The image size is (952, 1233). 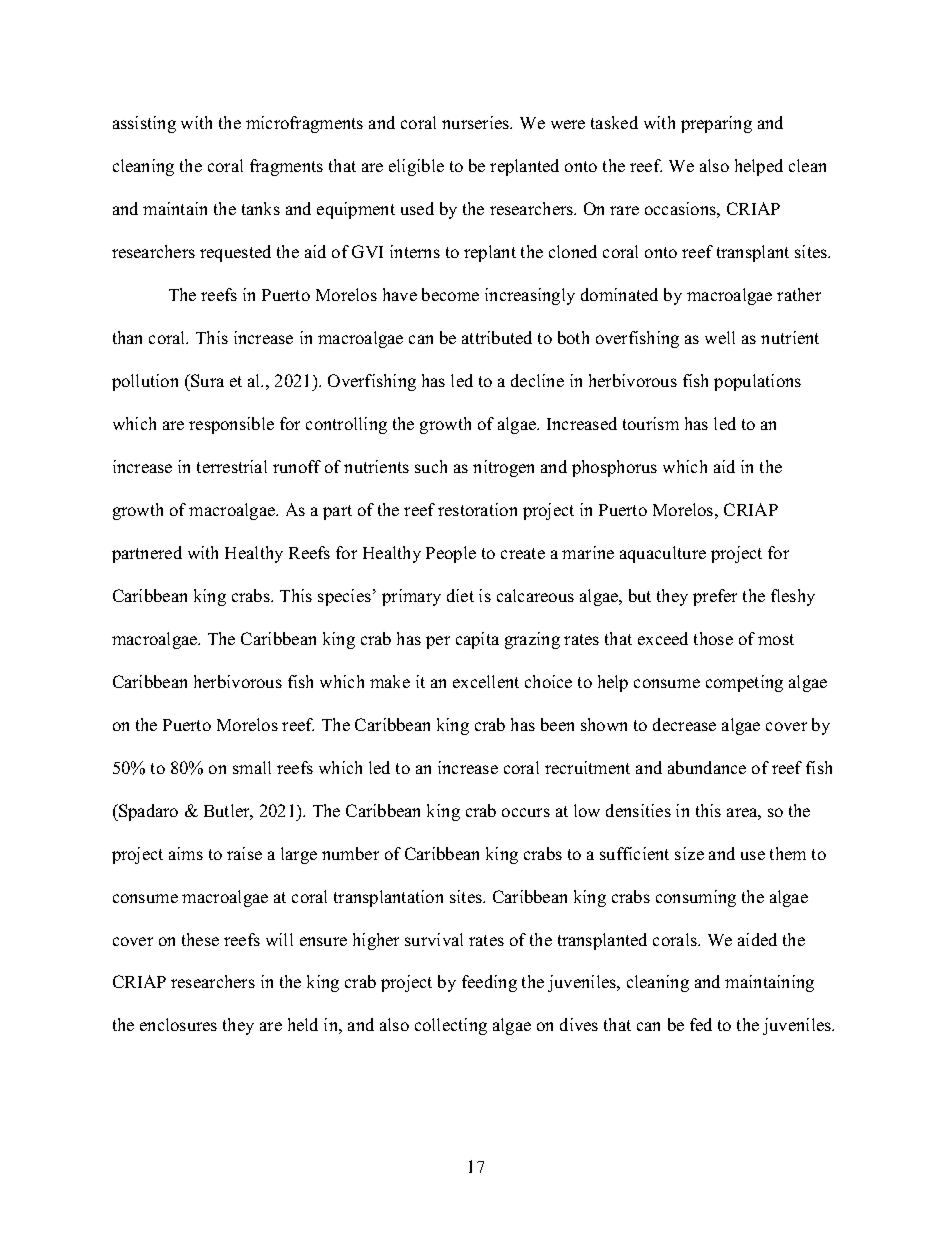 I want to click on feeding, so click(x=489, y=983).
